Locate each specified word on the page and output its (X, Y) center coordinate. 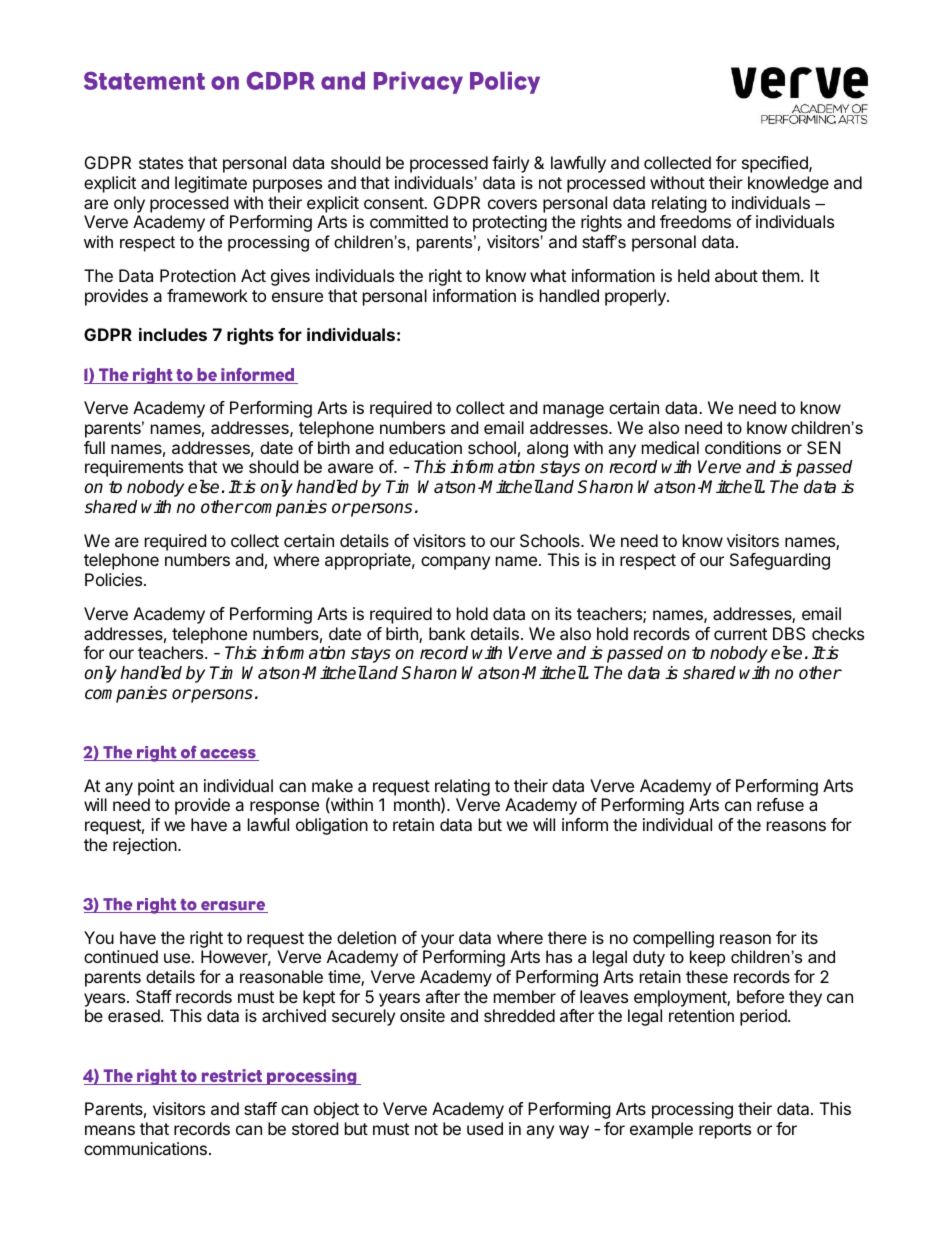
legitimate (211, 184)
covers (512, 204)
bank (447, 633)
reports (725, 1131)
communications (145, 1148)
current (740, 634)
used (485, 1128)
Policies (115, 579)
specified (776, 164)
